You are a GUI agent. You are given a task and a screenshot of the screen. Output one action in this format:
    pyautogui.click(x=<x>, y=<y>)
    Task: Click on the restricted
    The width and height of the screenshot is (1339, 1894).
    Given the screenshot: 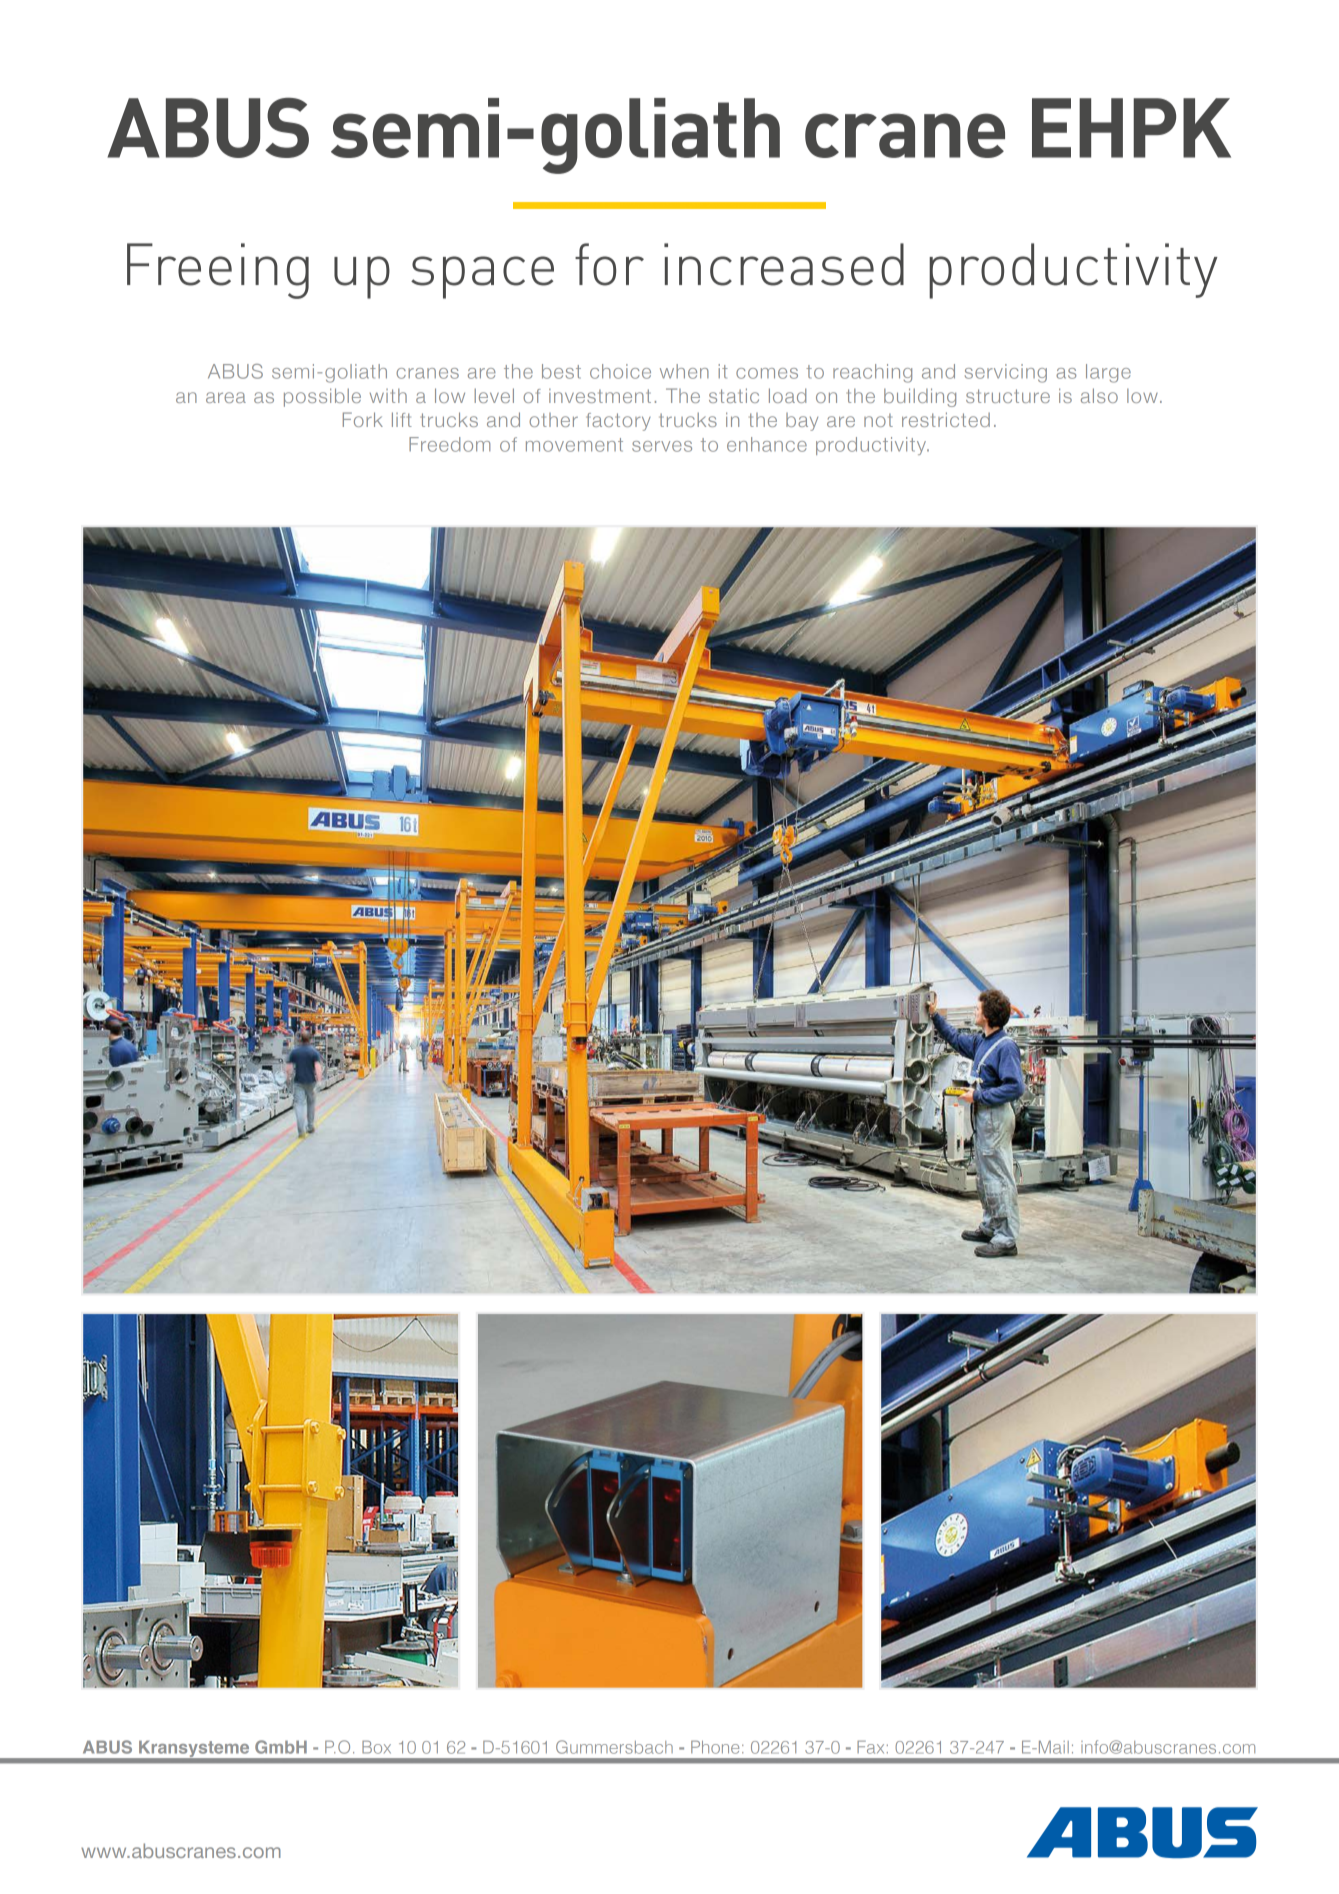 What is the action you would take?
    pyautogui.click(x=946, y=419)
